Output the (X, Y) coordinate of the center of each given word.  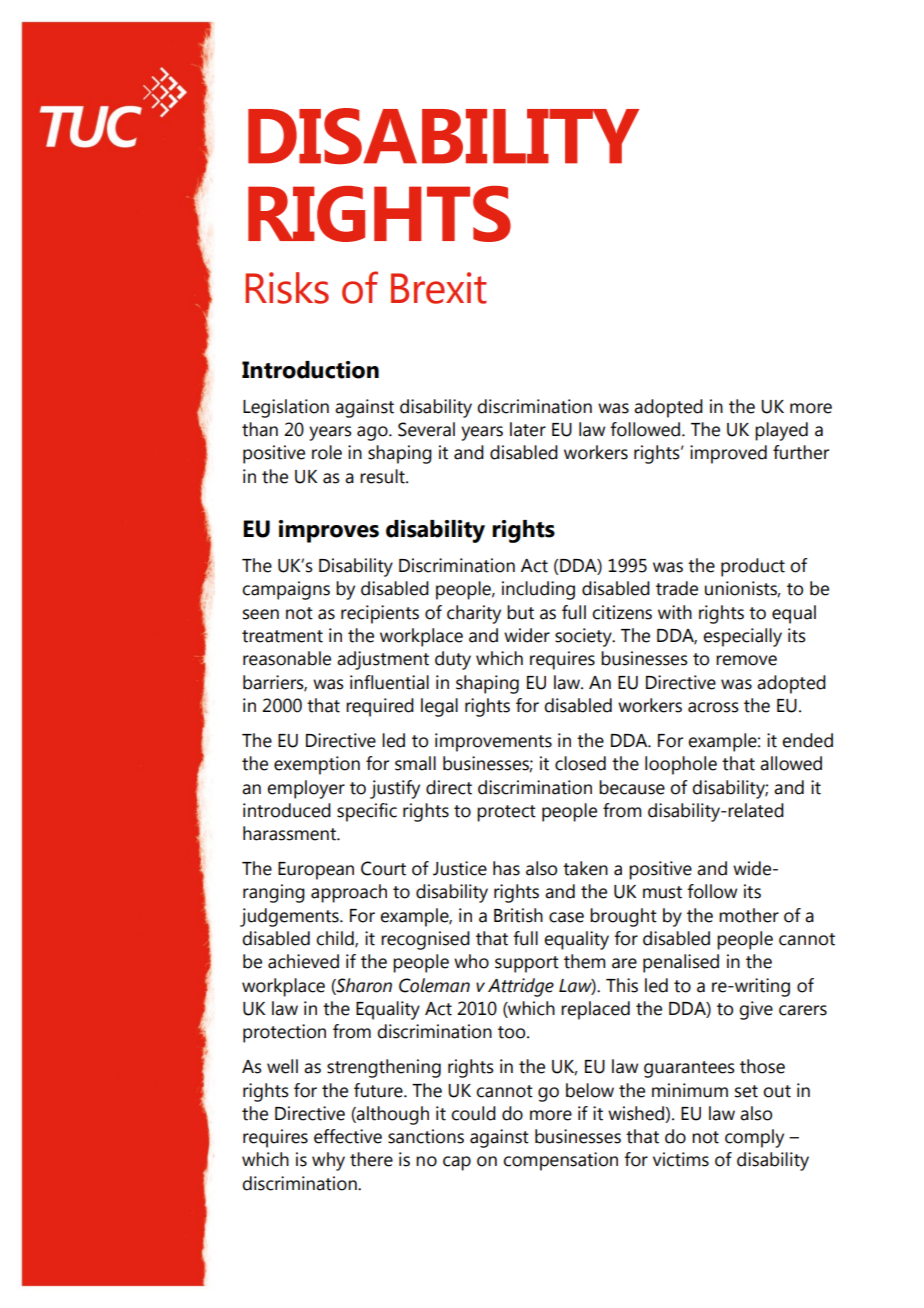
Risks (287, 288)
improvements (493, 742)
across (713, 707)
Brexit (439, 288)
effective (348, 1136)
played (781, 431)
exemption (317, 765)
